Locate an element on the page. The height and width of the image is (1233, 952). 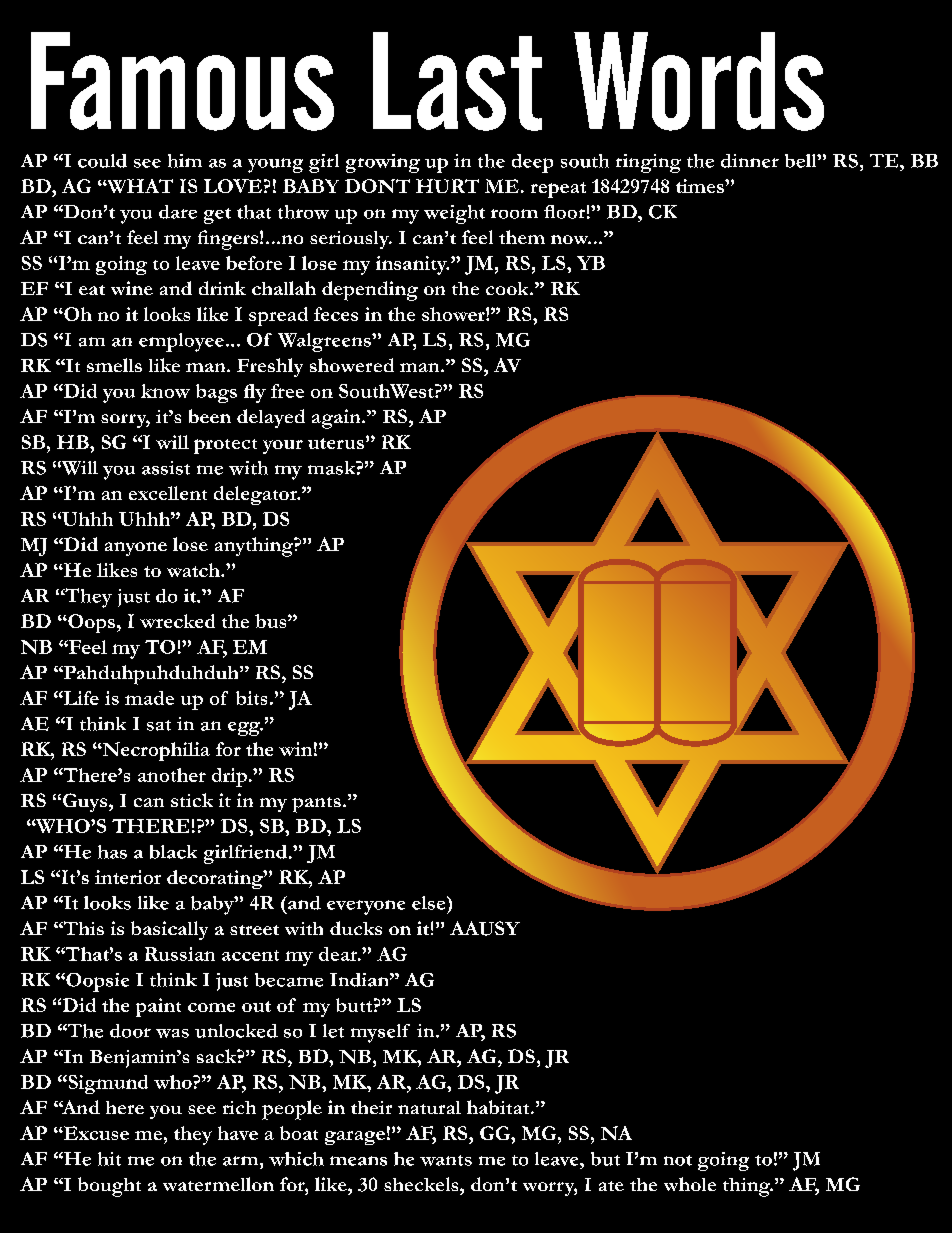
uterus is located at coordinates (336, 443).
